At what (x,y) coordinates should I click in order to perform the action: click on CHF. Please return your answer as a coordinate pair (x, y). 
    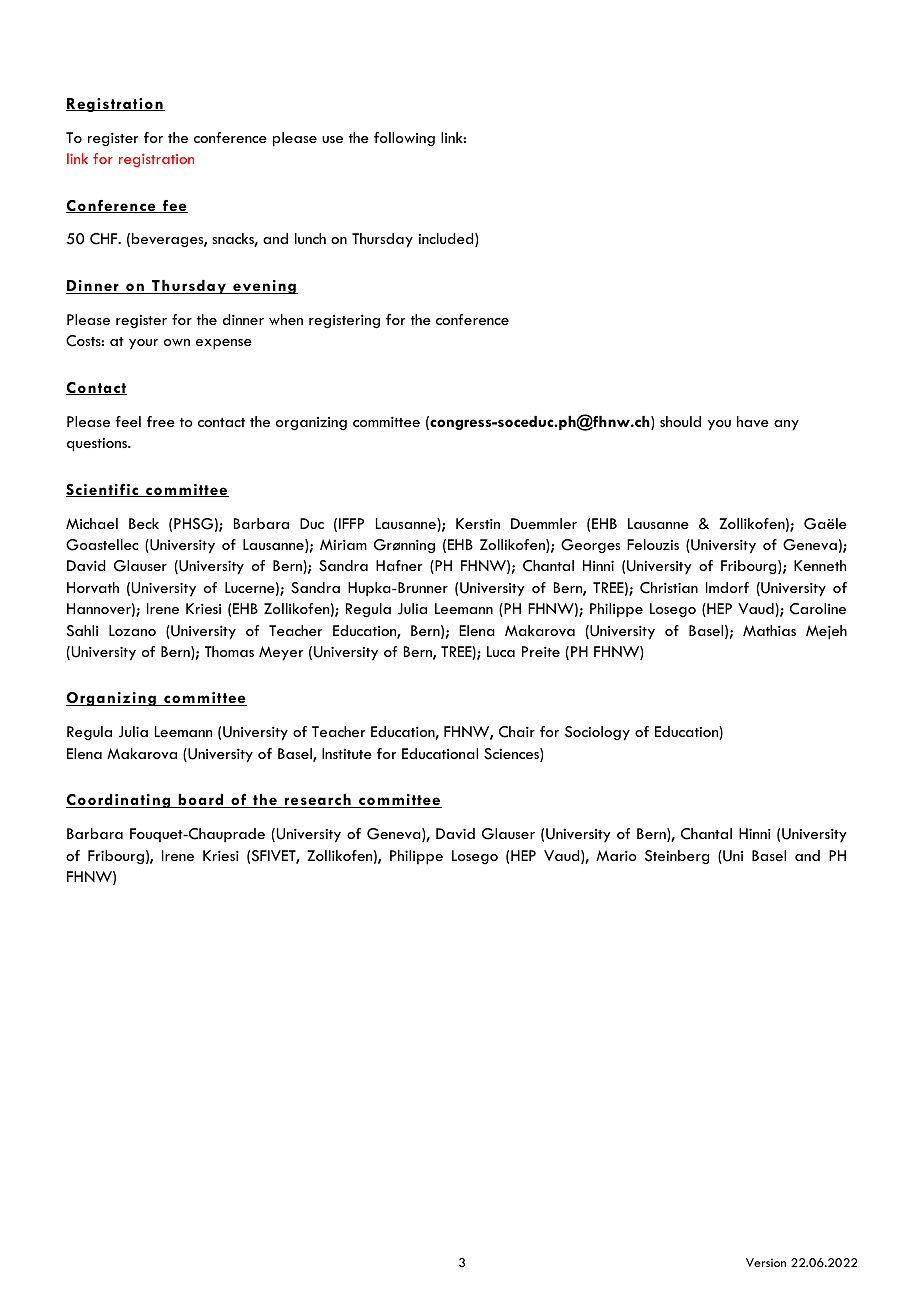
    Looking at the image, I should click on (105, 239).
